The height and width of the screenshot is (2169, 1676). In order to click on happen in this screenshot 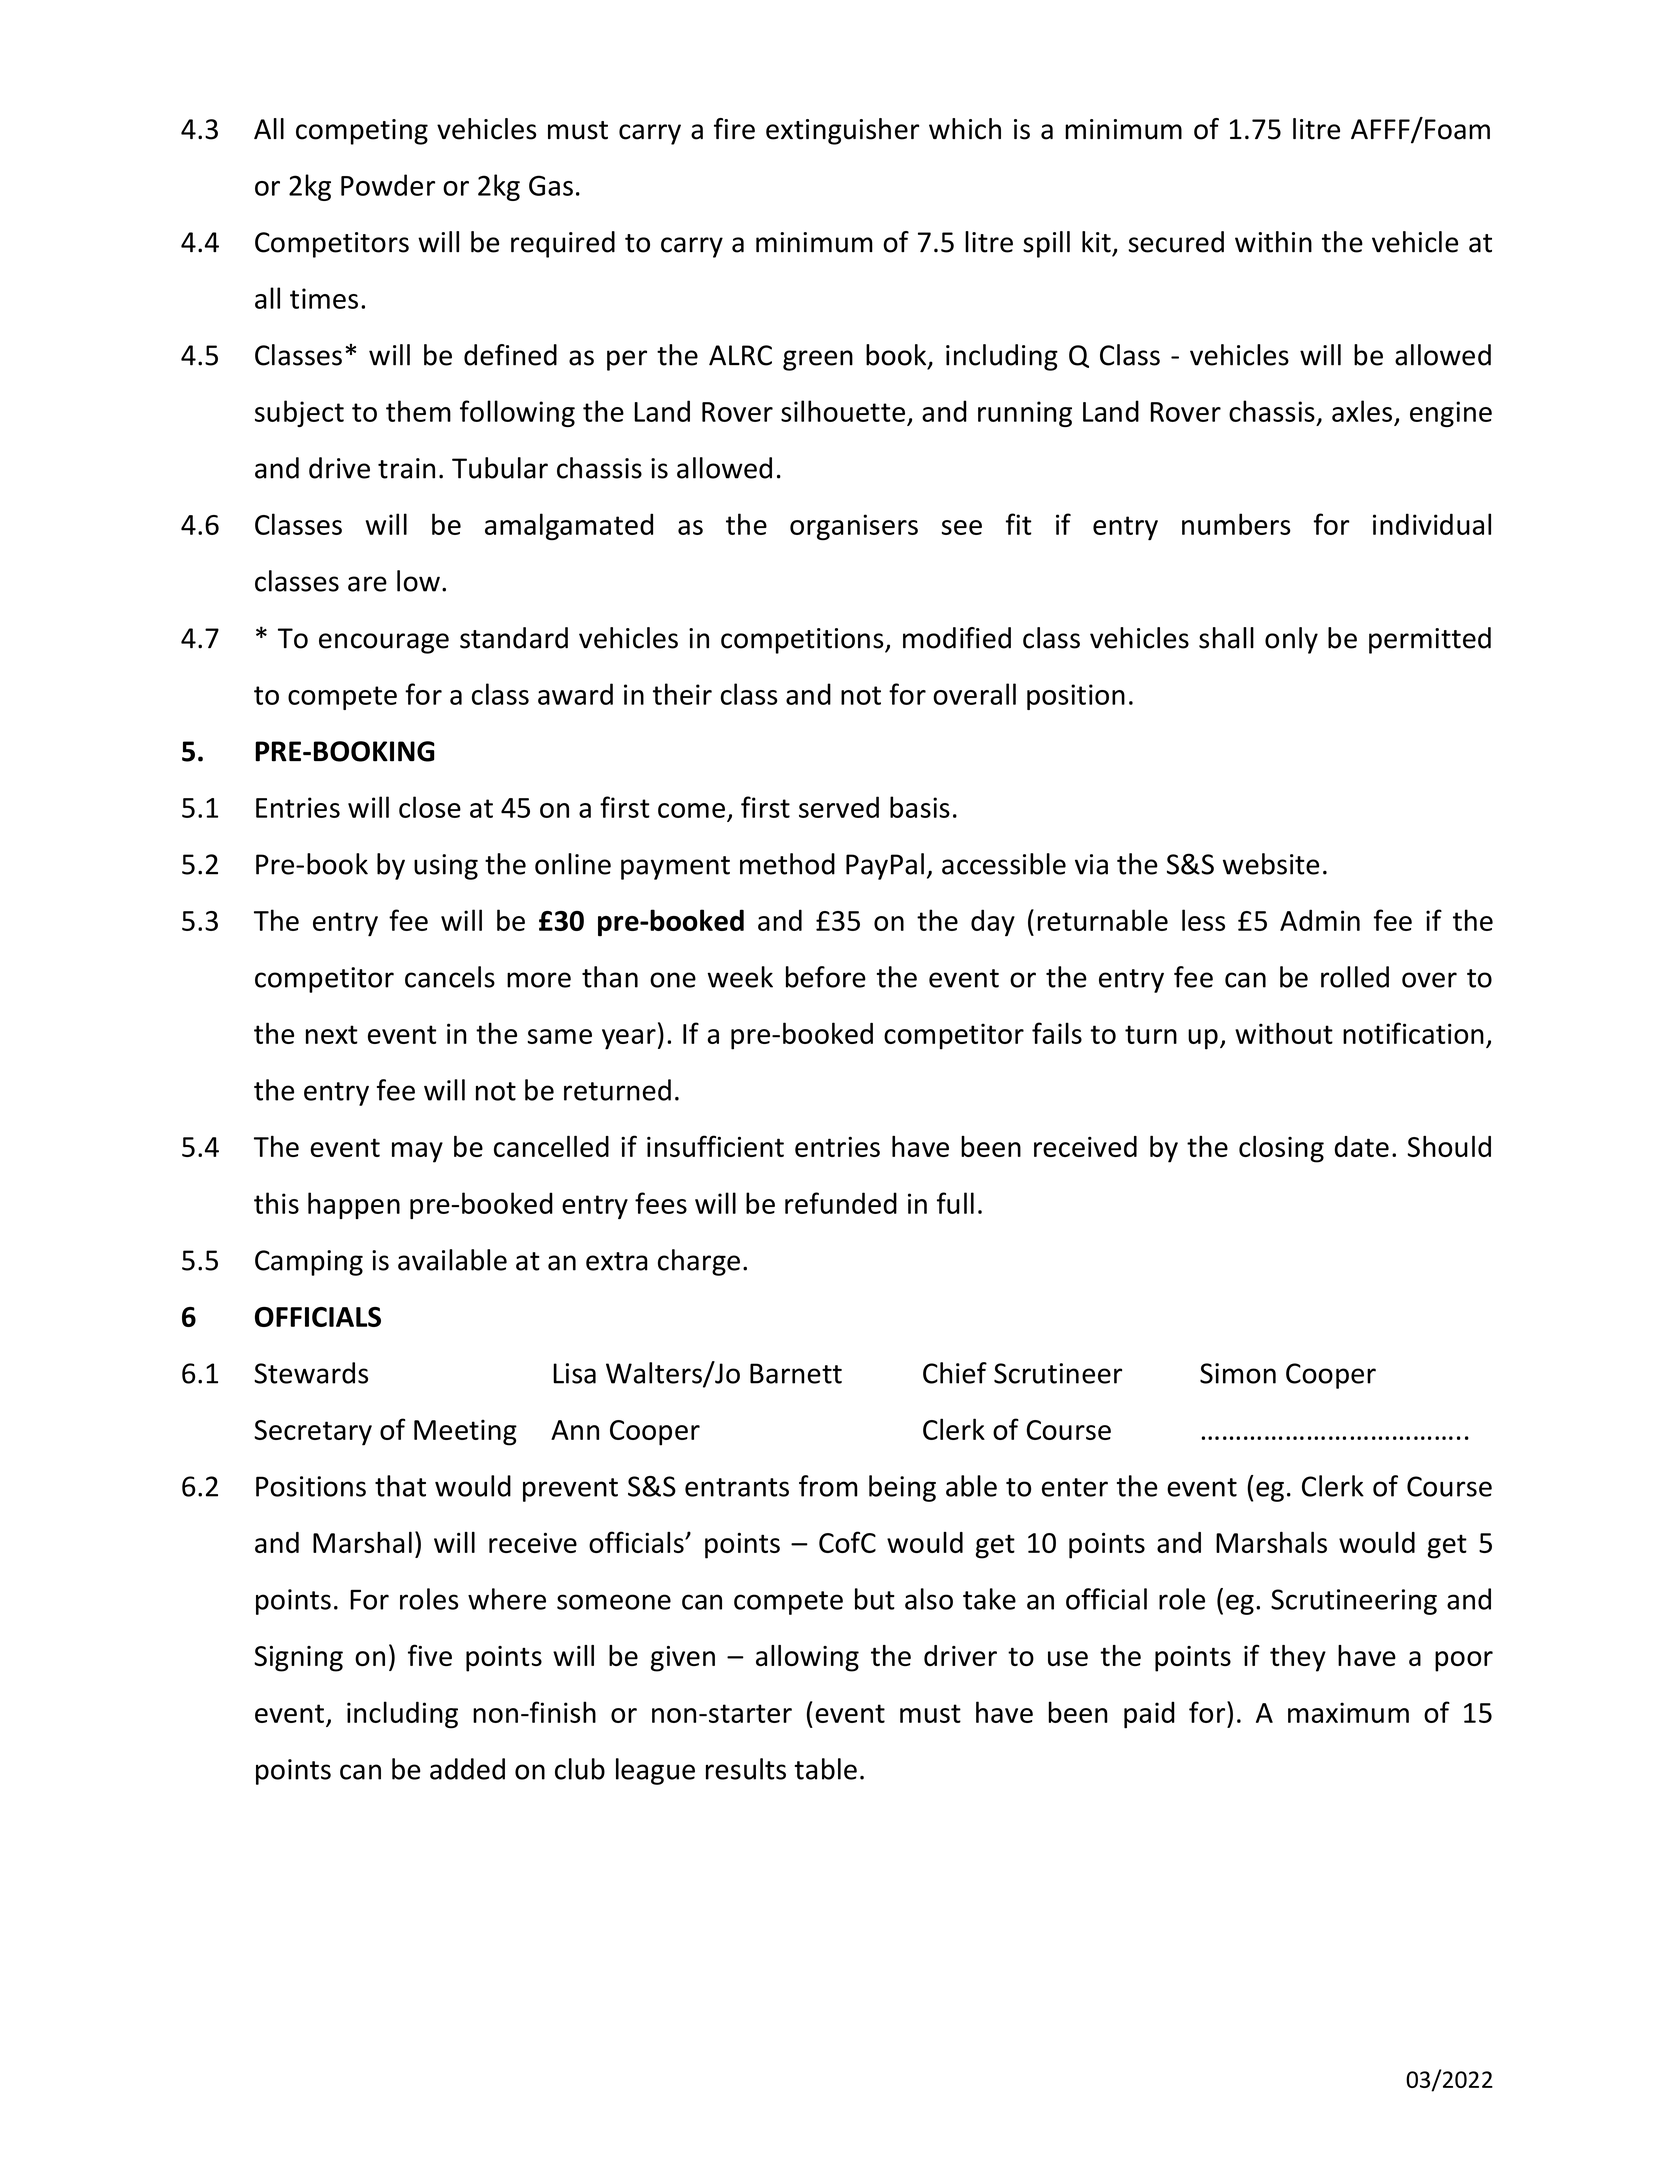, I will do `click(354, 1205)`.
